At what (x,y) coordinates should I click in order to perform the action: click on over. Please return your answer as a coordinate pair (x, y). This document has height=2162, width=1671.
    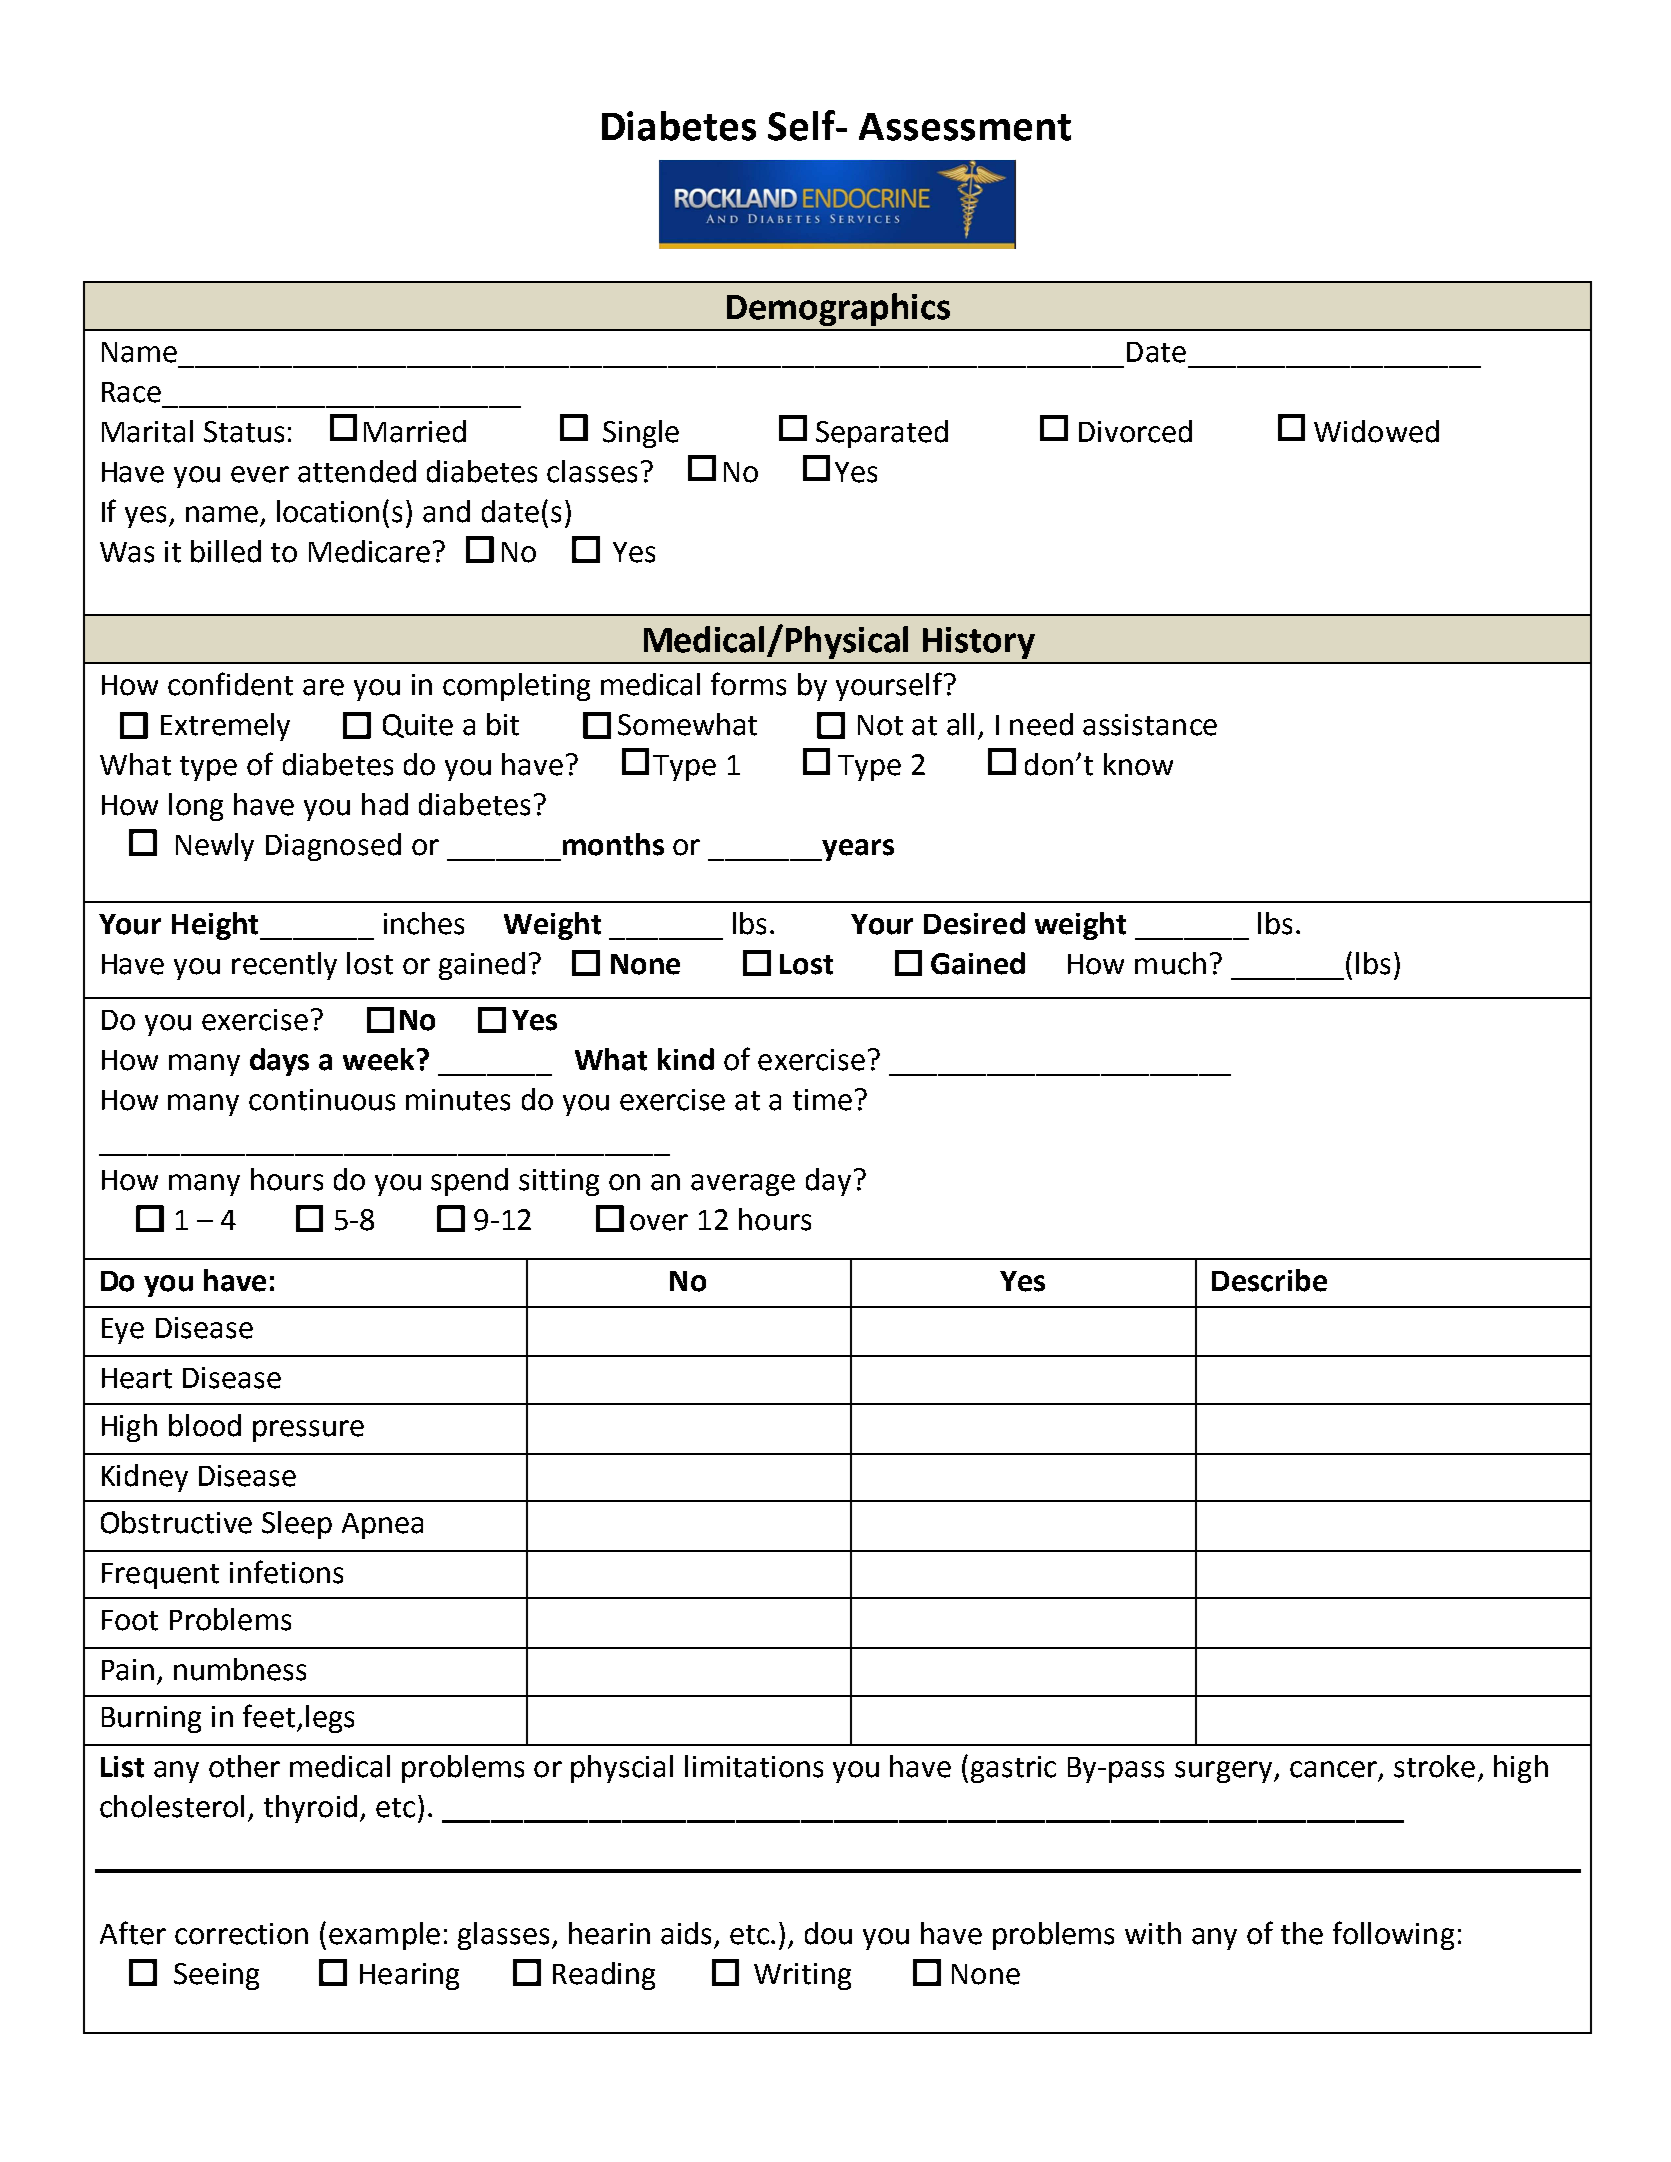
    Looking at the image, I should click on (659, 1222).
